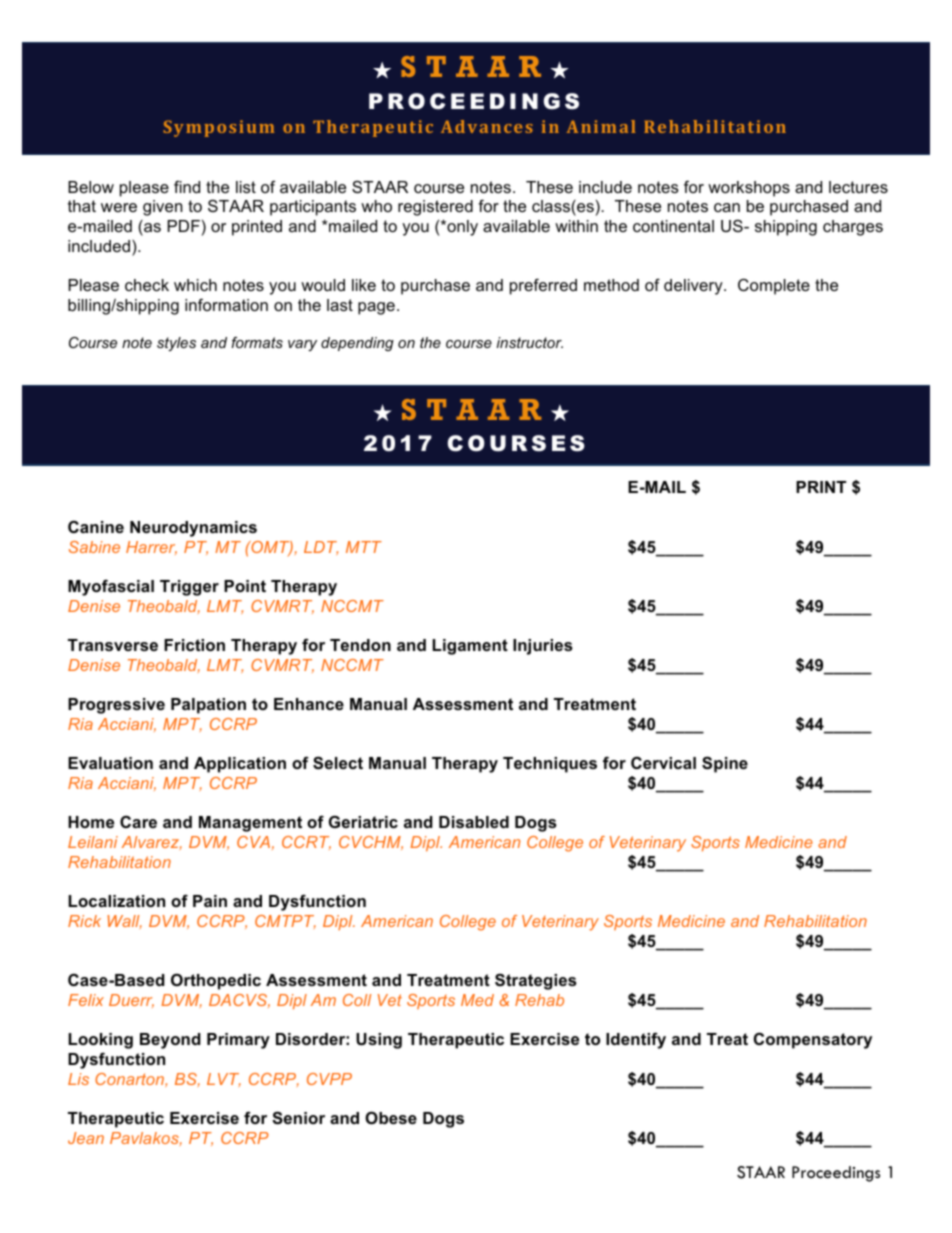 The height and width of the document is (1233, 952). Describe the element at coordinates (86, 1138) in the document. I see `Jean` at that location.
